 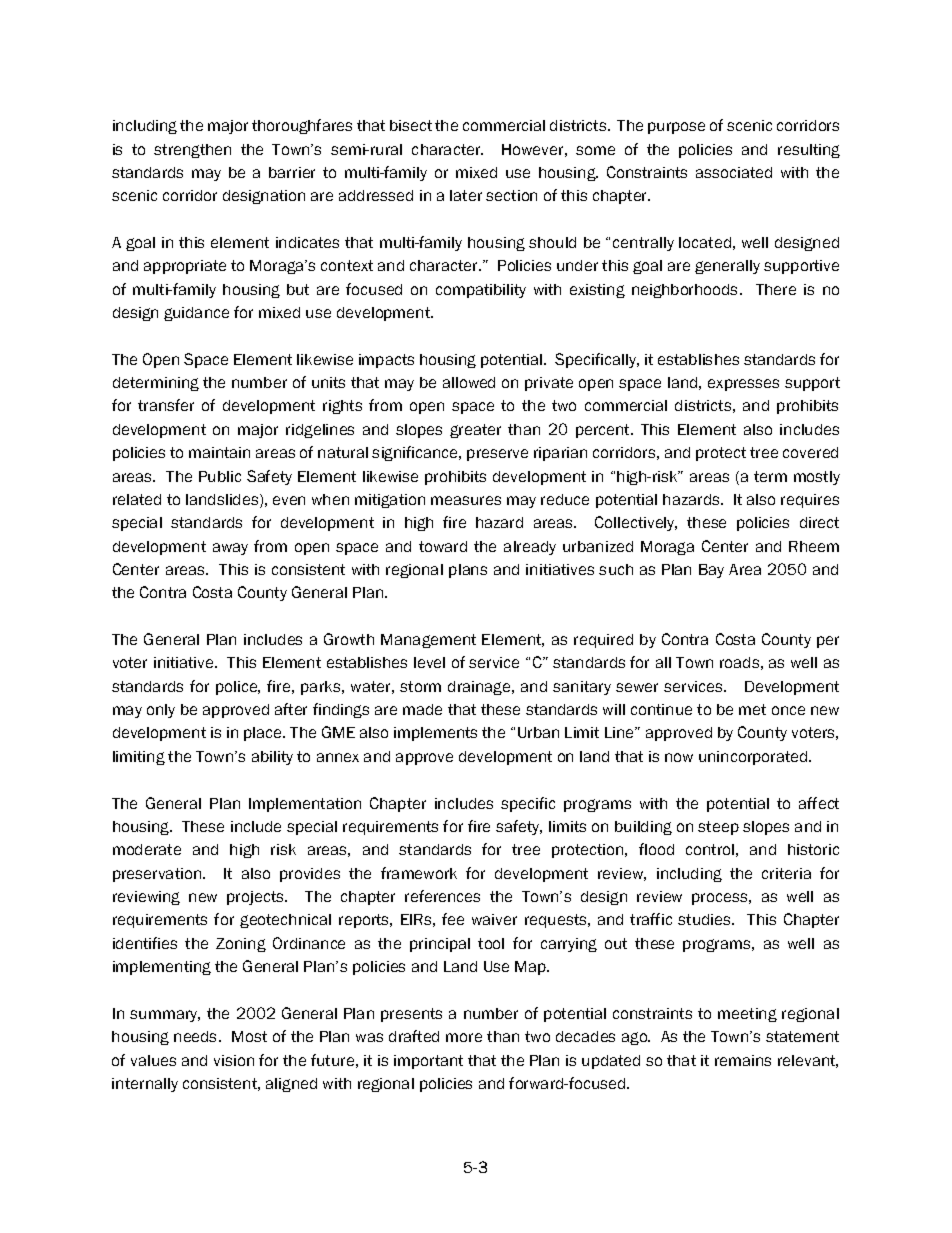 I want to click on Management, so click(x=428, y=641).
